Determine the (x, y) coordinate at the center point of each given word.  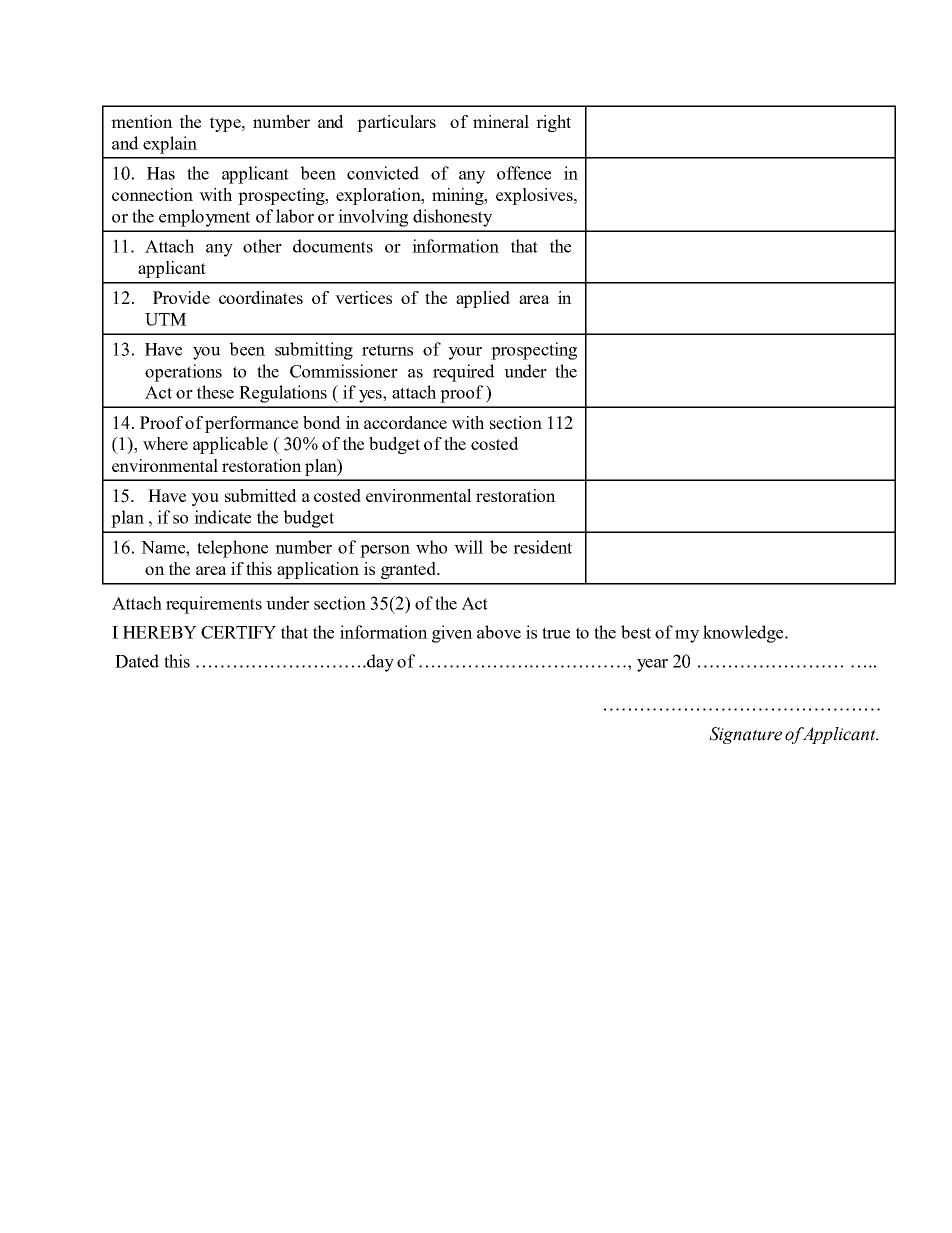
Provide (181, 297)
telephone (232, 549)
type (226, 124)
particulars (396, 123)
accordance (405, 422)
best (636, 632)
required (464, 373)
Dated (137, 661)
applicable (230, 445)
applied (483, 299)
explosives (535, 196)
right (553, 123)
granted (409, 570)
